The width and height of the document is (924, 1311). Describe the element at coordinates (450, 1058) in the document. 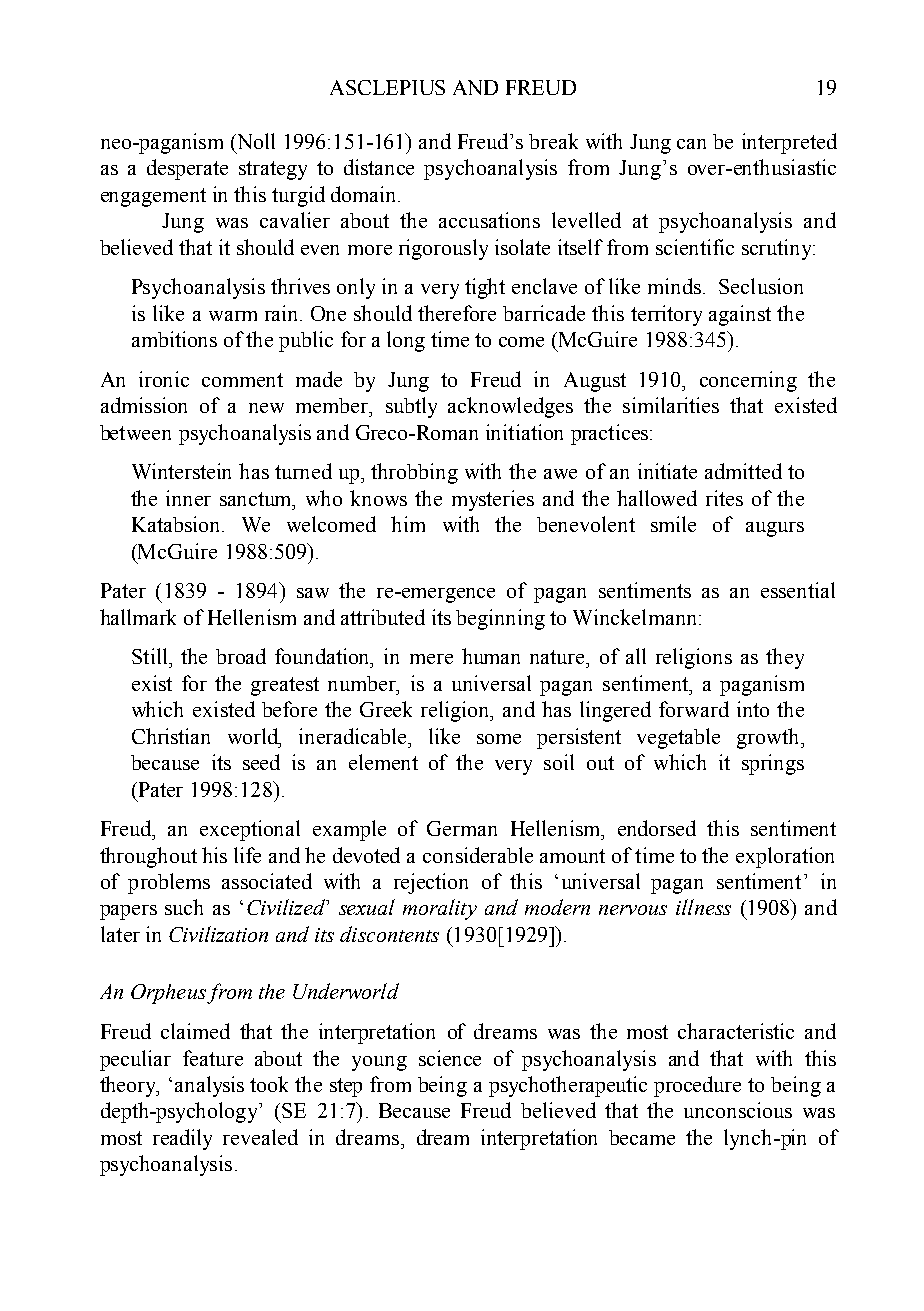

I see `science` at that location.
